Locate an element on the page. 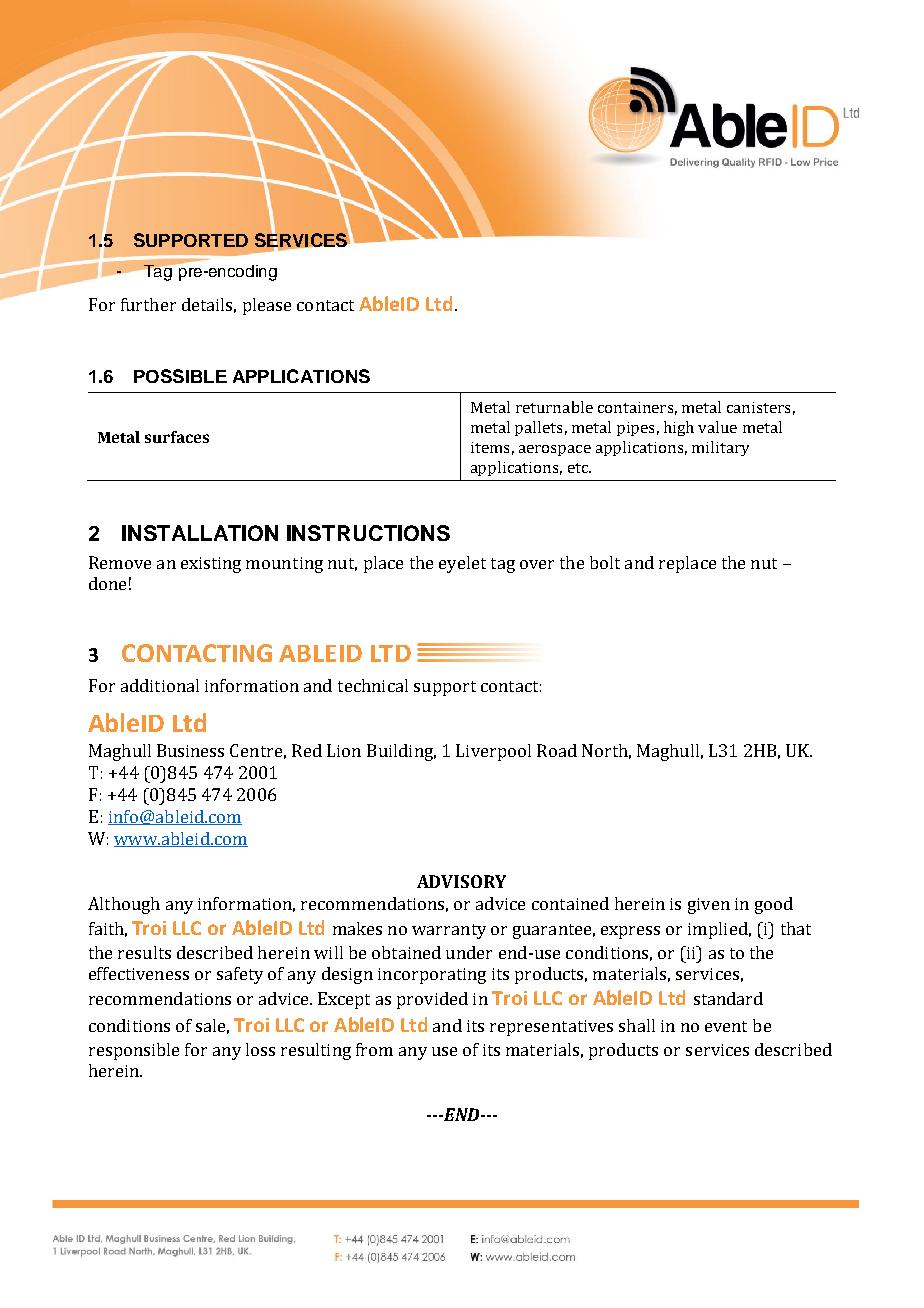 The width and height of the page is (924, 1308). Road is located at coordinates (557, 750).
